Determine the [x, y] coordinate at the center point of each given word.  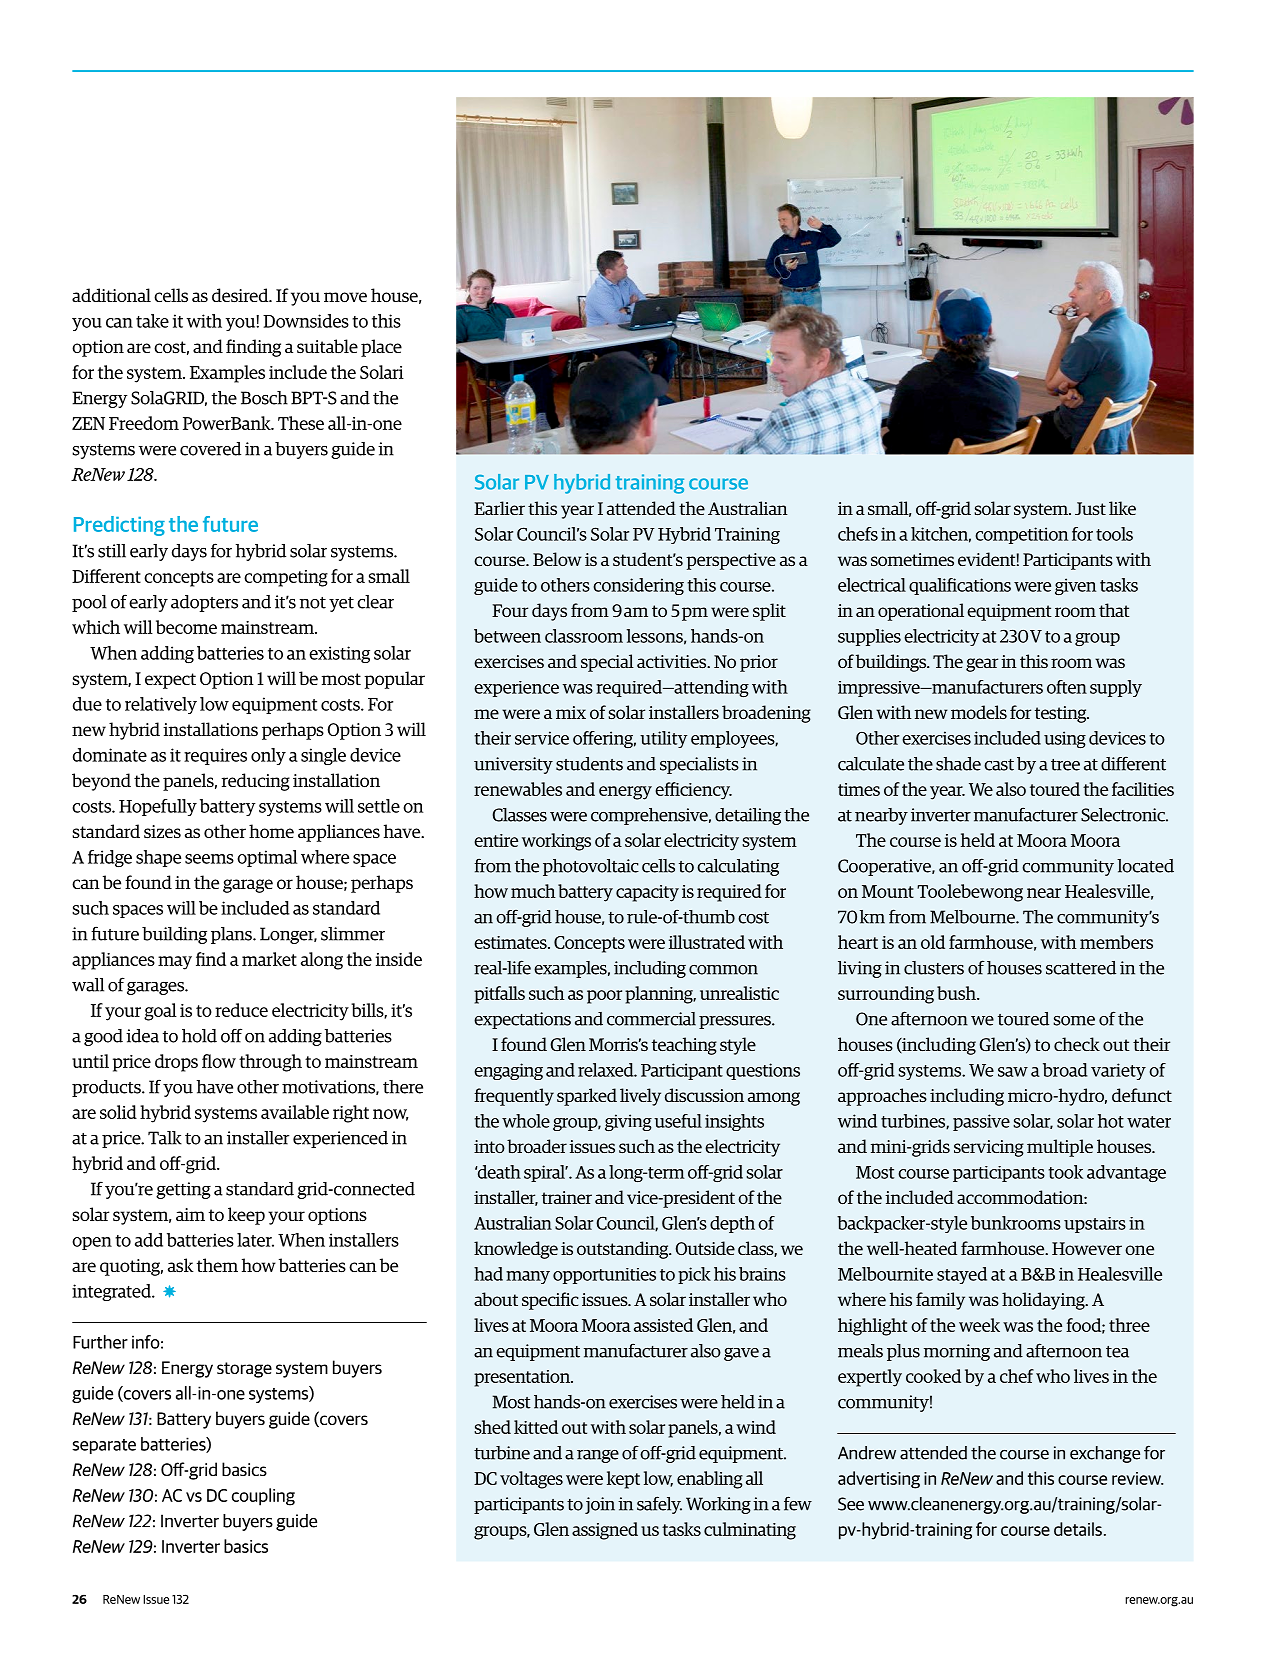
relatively [161, 705]
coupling [263, 1497]
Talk [165, 1138]
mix [571, 712]
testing [1062, 714]
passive [981, 1122]
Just [1090, 508]
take [152, 321]
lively [640, 1097]
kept [623, 1480]
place [381, 348]
